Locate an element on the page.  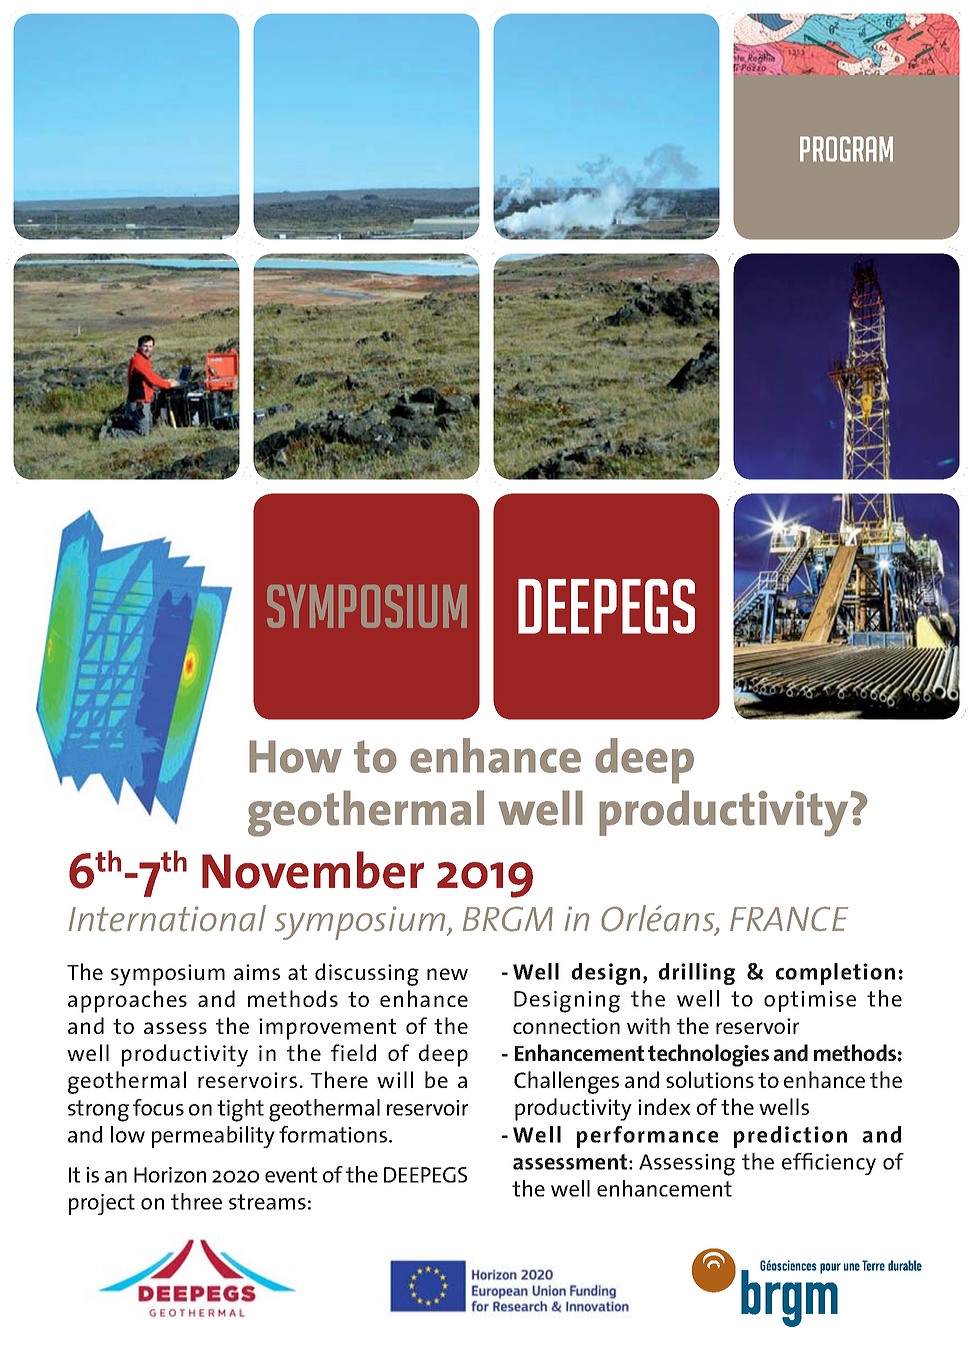
three is located at coordinates (196, 1201).
